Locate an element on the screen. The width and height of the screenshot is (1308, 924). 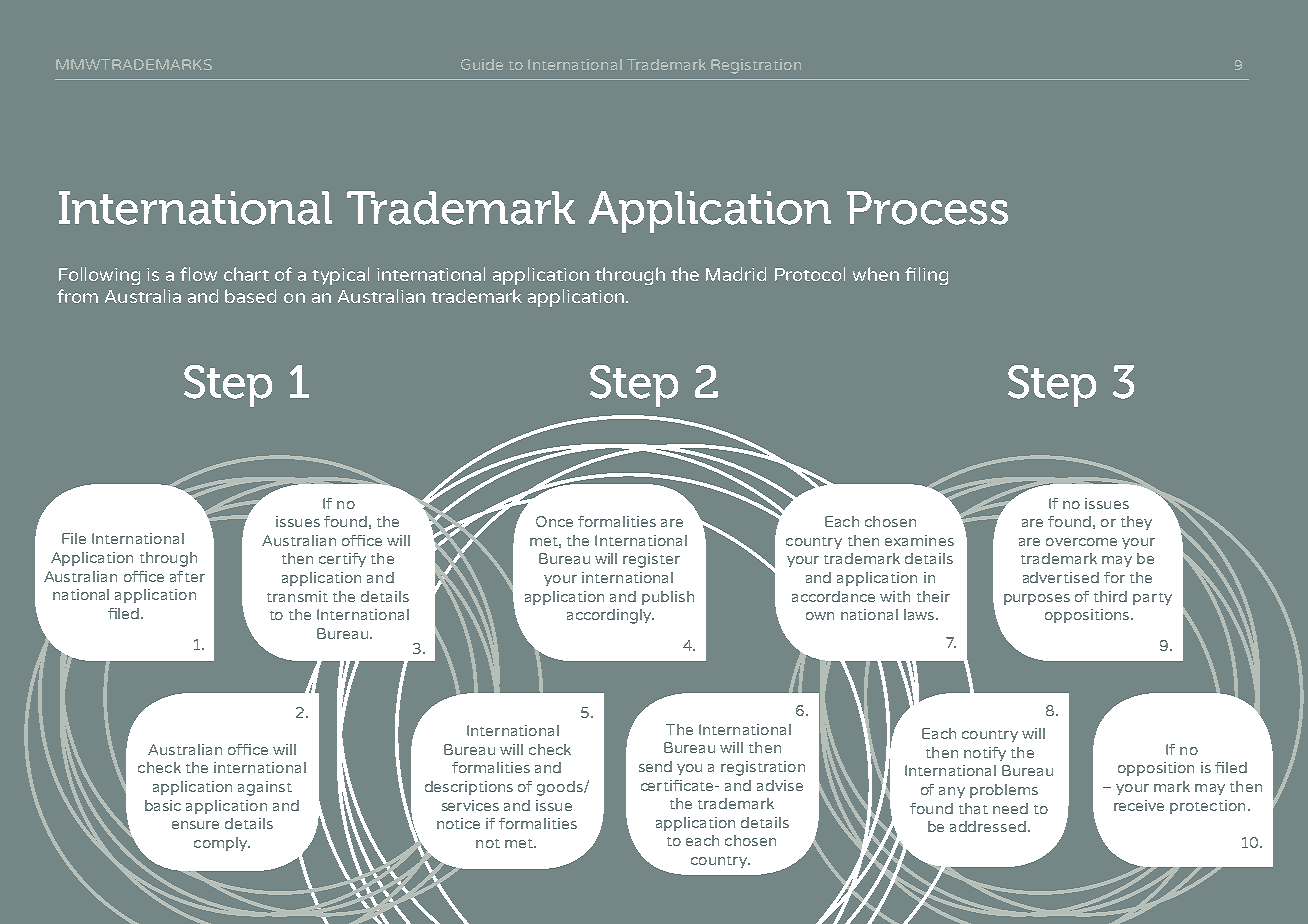
goods is located at coordinates (561, 788).
